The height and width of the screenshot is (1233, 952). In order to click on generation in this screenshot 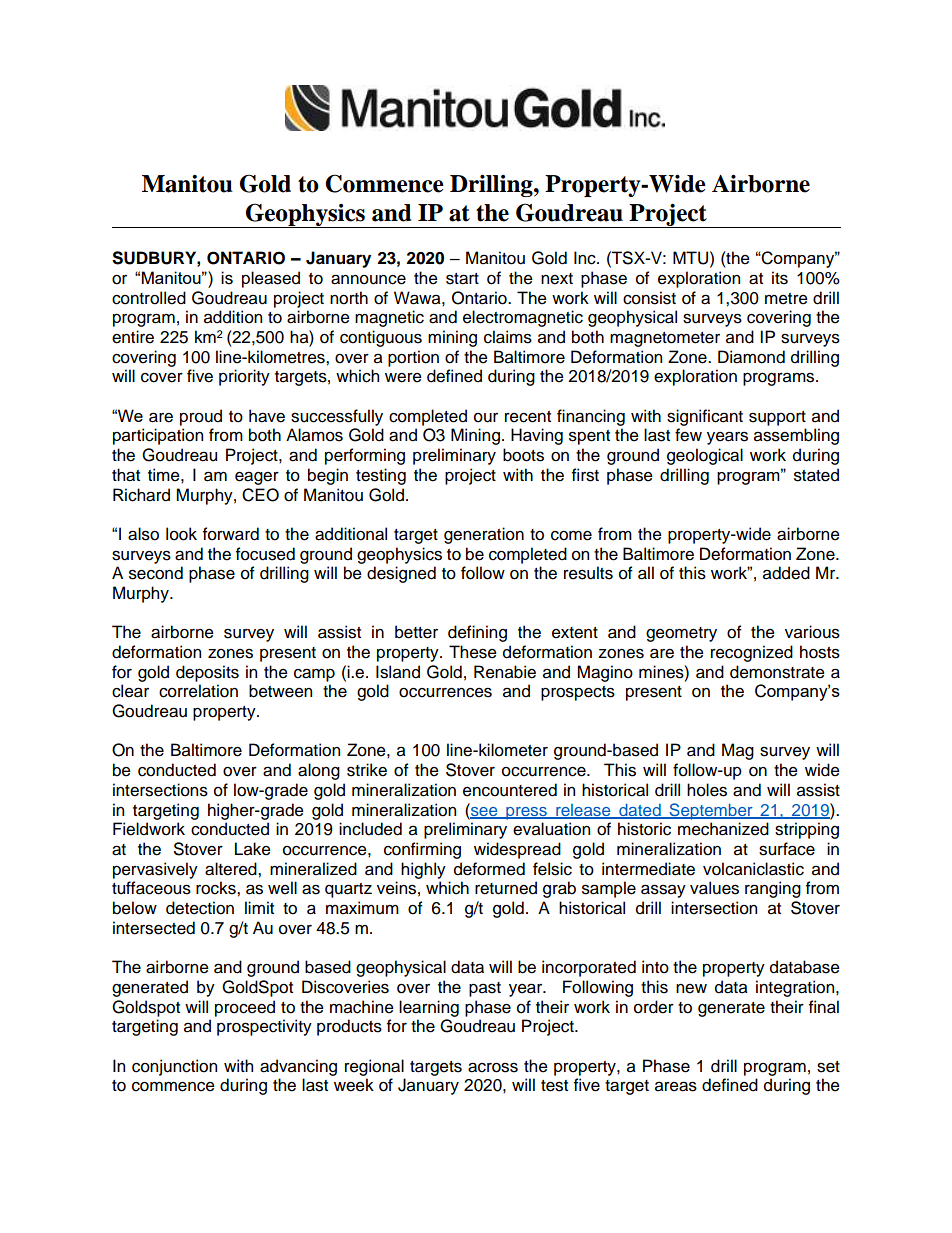, I will do `click(484, 535)`.
